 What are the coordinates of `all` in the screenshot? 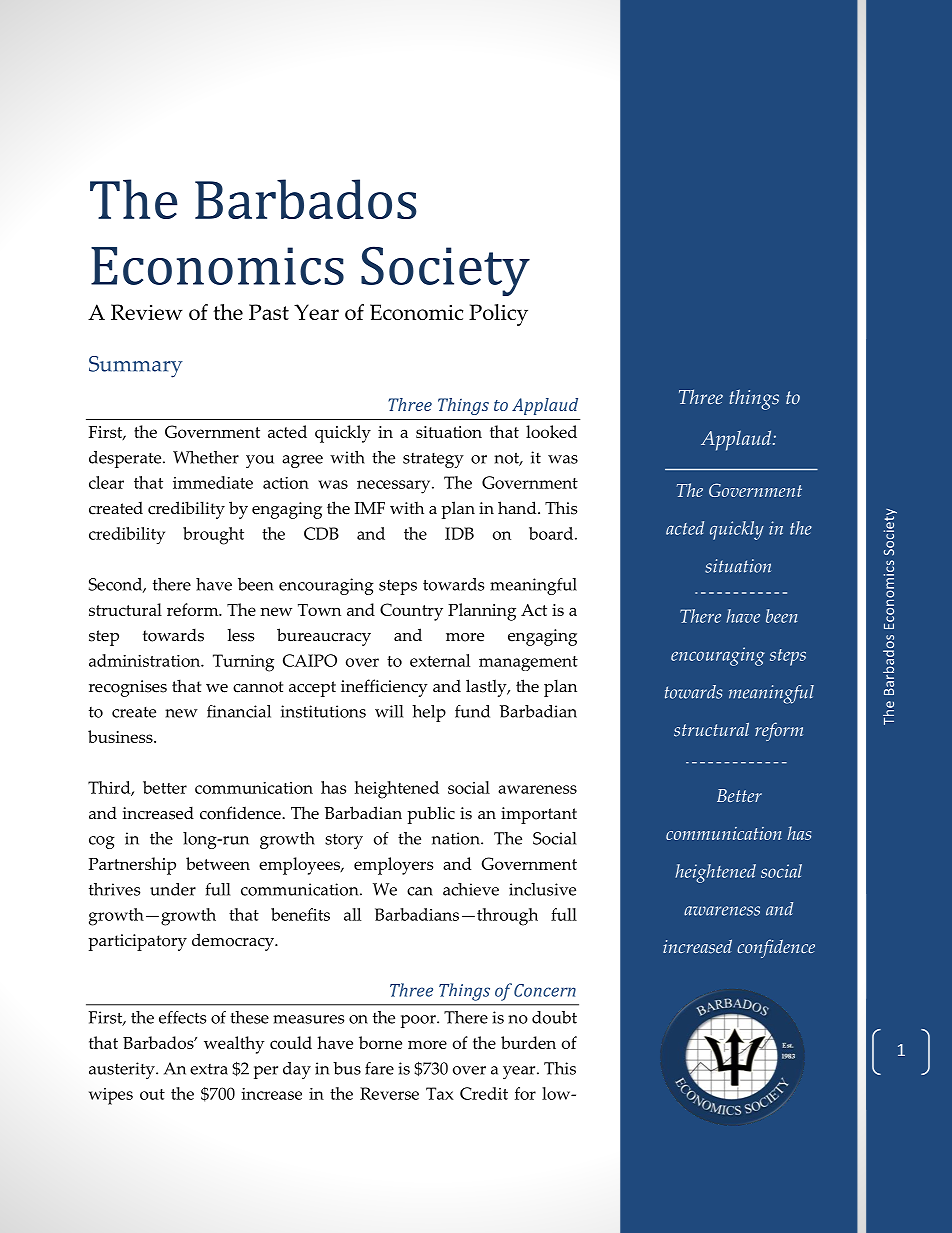 It's located at (352, 914).
